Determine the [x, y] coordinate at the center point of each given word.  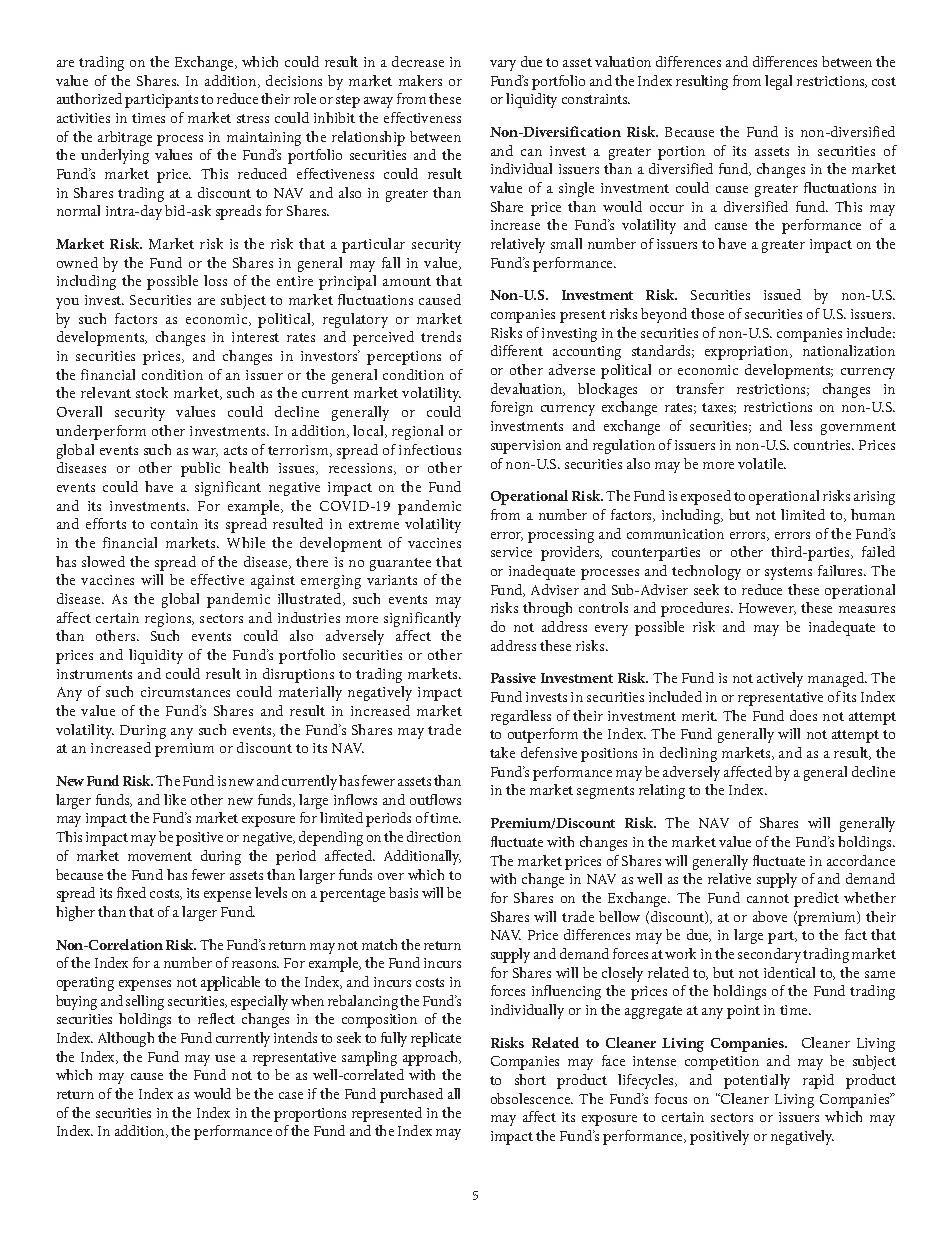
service [511, 552]
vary [503, 65]
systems [788, 573]
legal [778, 82]
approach [432, 1058]
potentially [757, 1081]
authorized [89, 98]
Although [126, 1039]
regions [169, 620]
